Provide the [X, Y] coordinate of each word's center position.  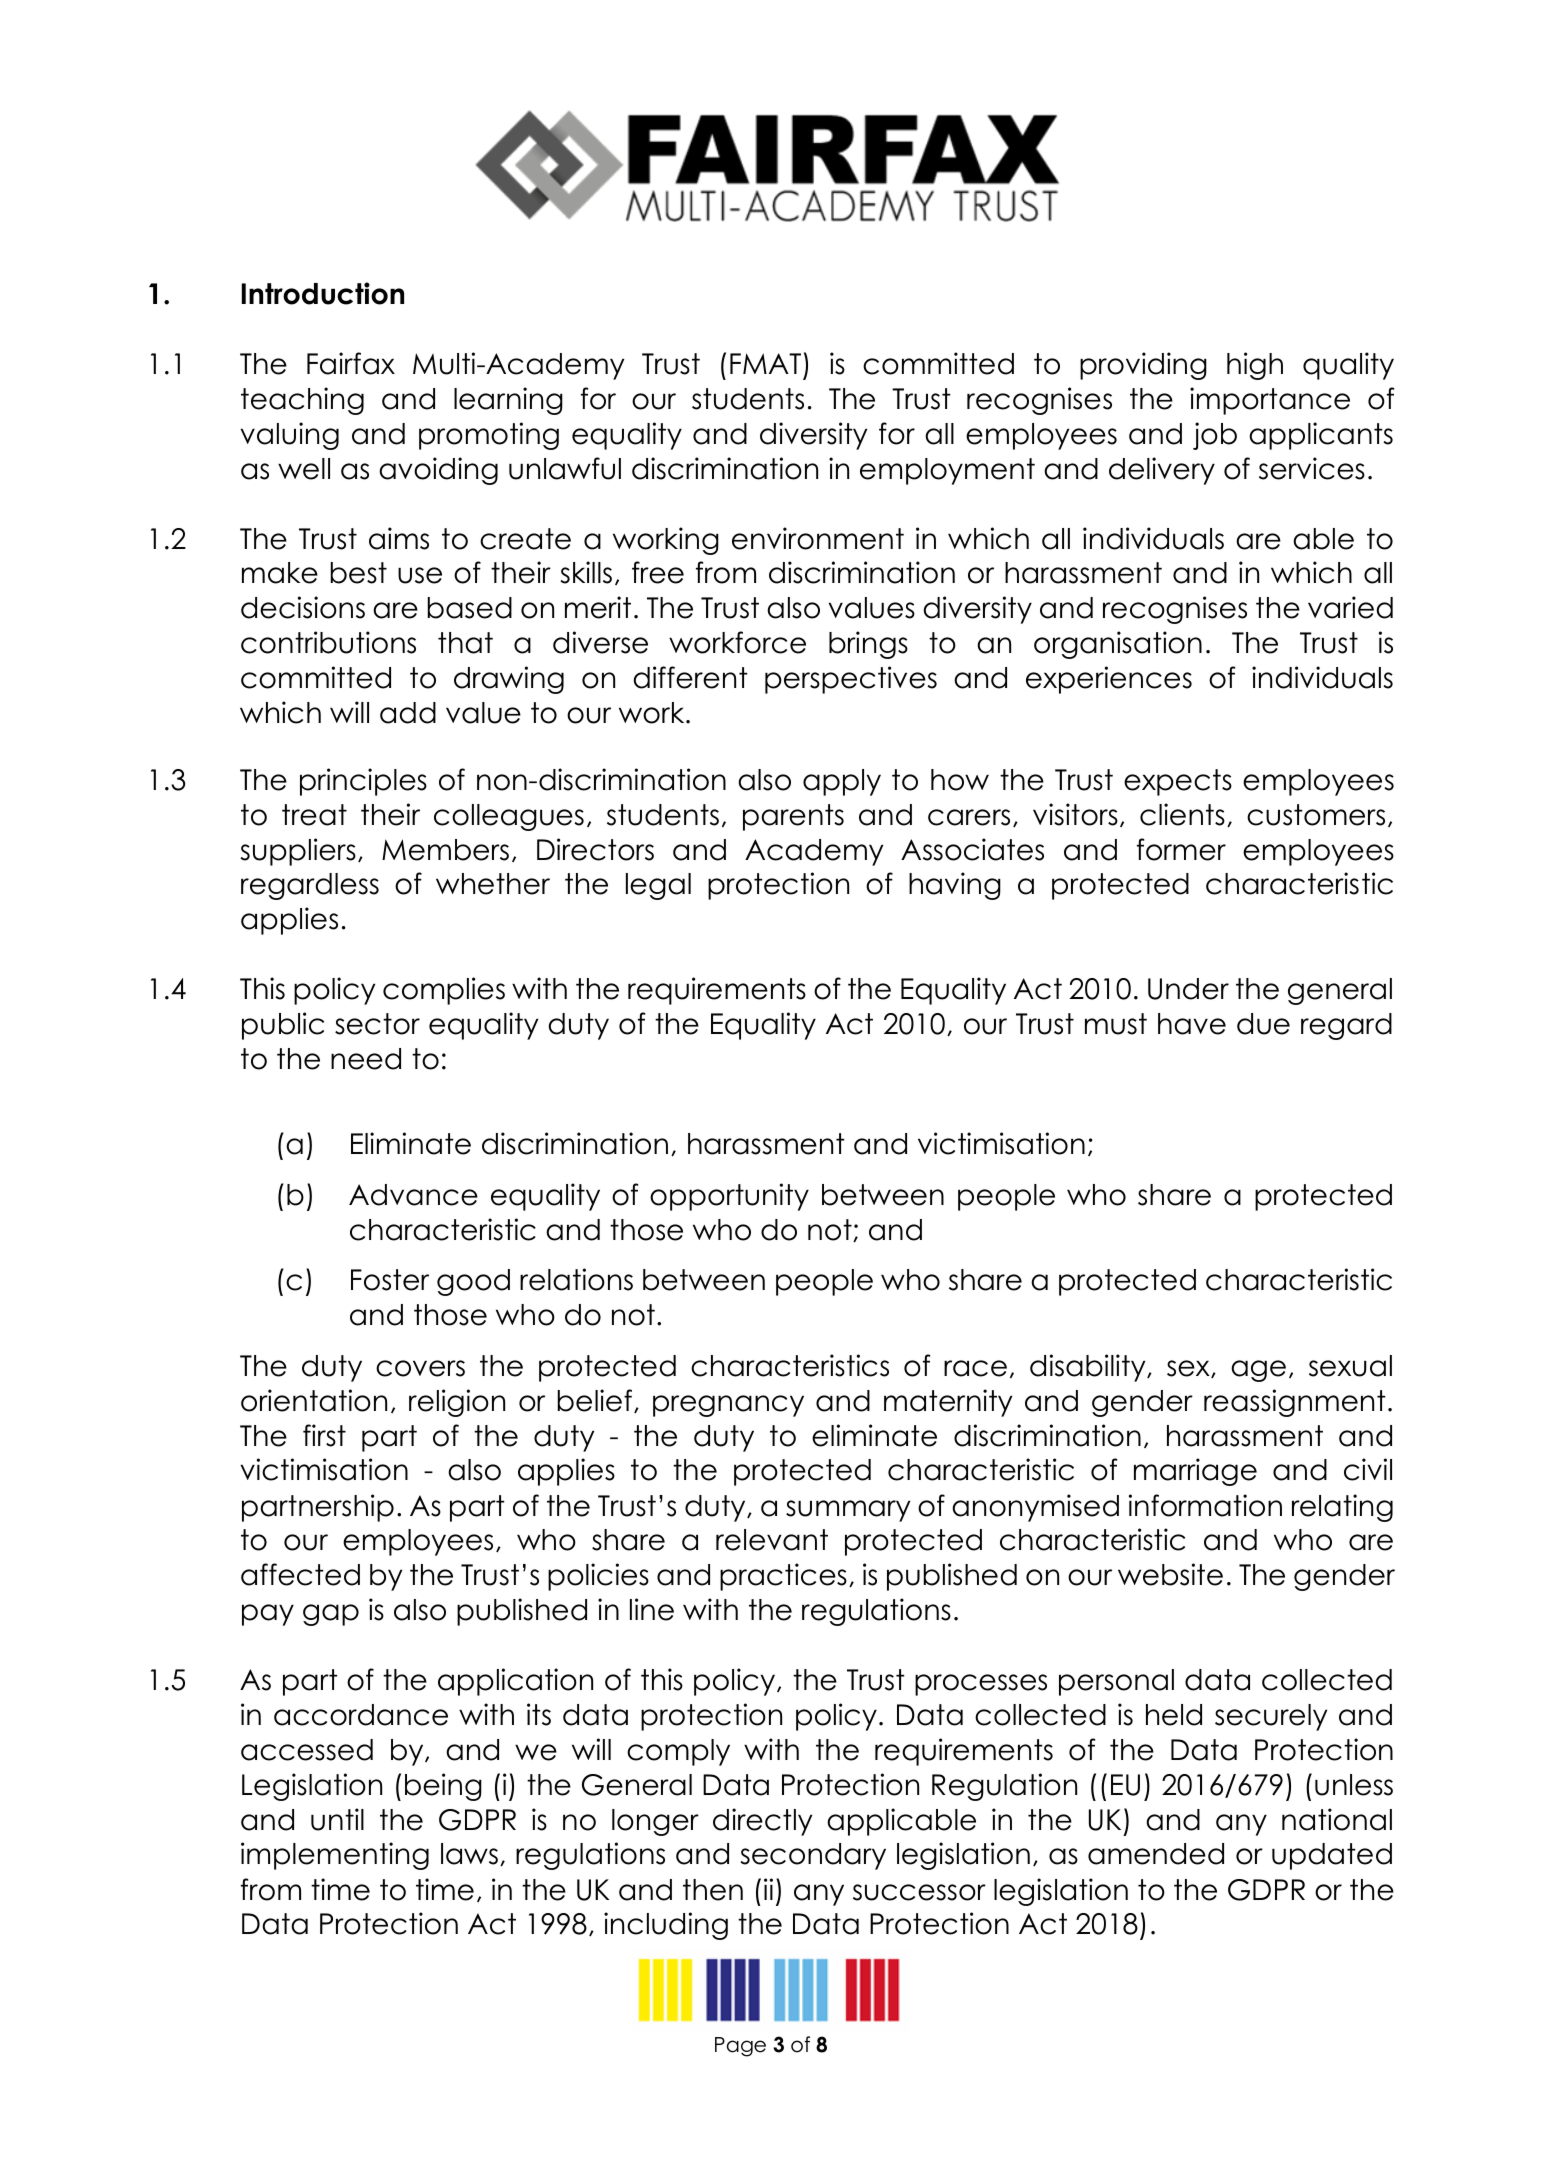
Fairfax [351, 363]
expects [1178, 782]
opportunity [729, 1197]
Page [740, 2047]
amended [1156, 1854]
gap [331, 1615]
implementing [335, 1856]
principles [363, 782]
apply [842, 782]
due [1263, 1024]
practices [783, 1577]
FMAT [765, 363]
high [1255, 366]
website [1170, 1574]
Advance [413, 1195]
